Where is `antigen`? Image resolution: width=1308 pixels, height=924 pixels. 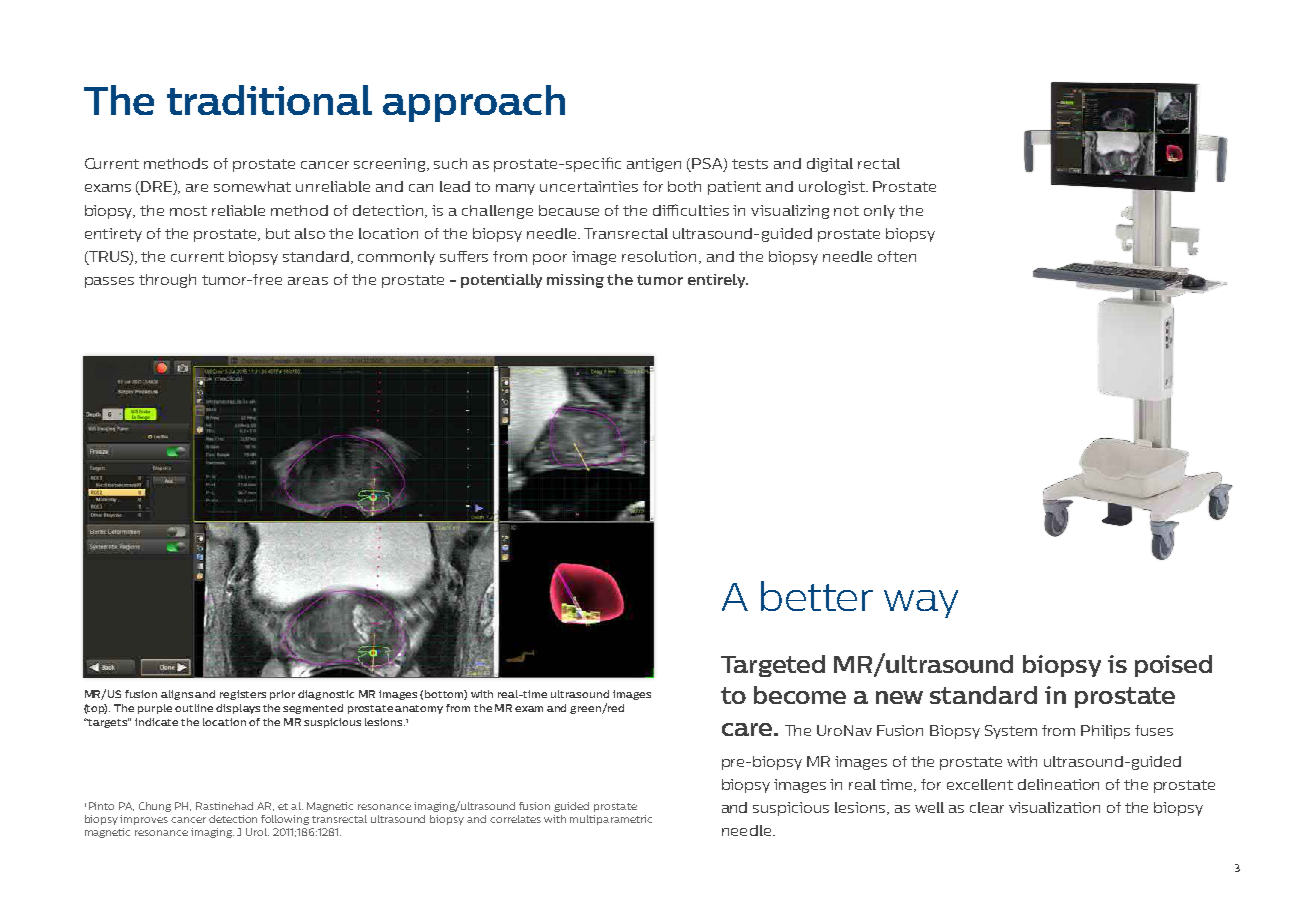
antigen is located at coordinates (654, 165).
